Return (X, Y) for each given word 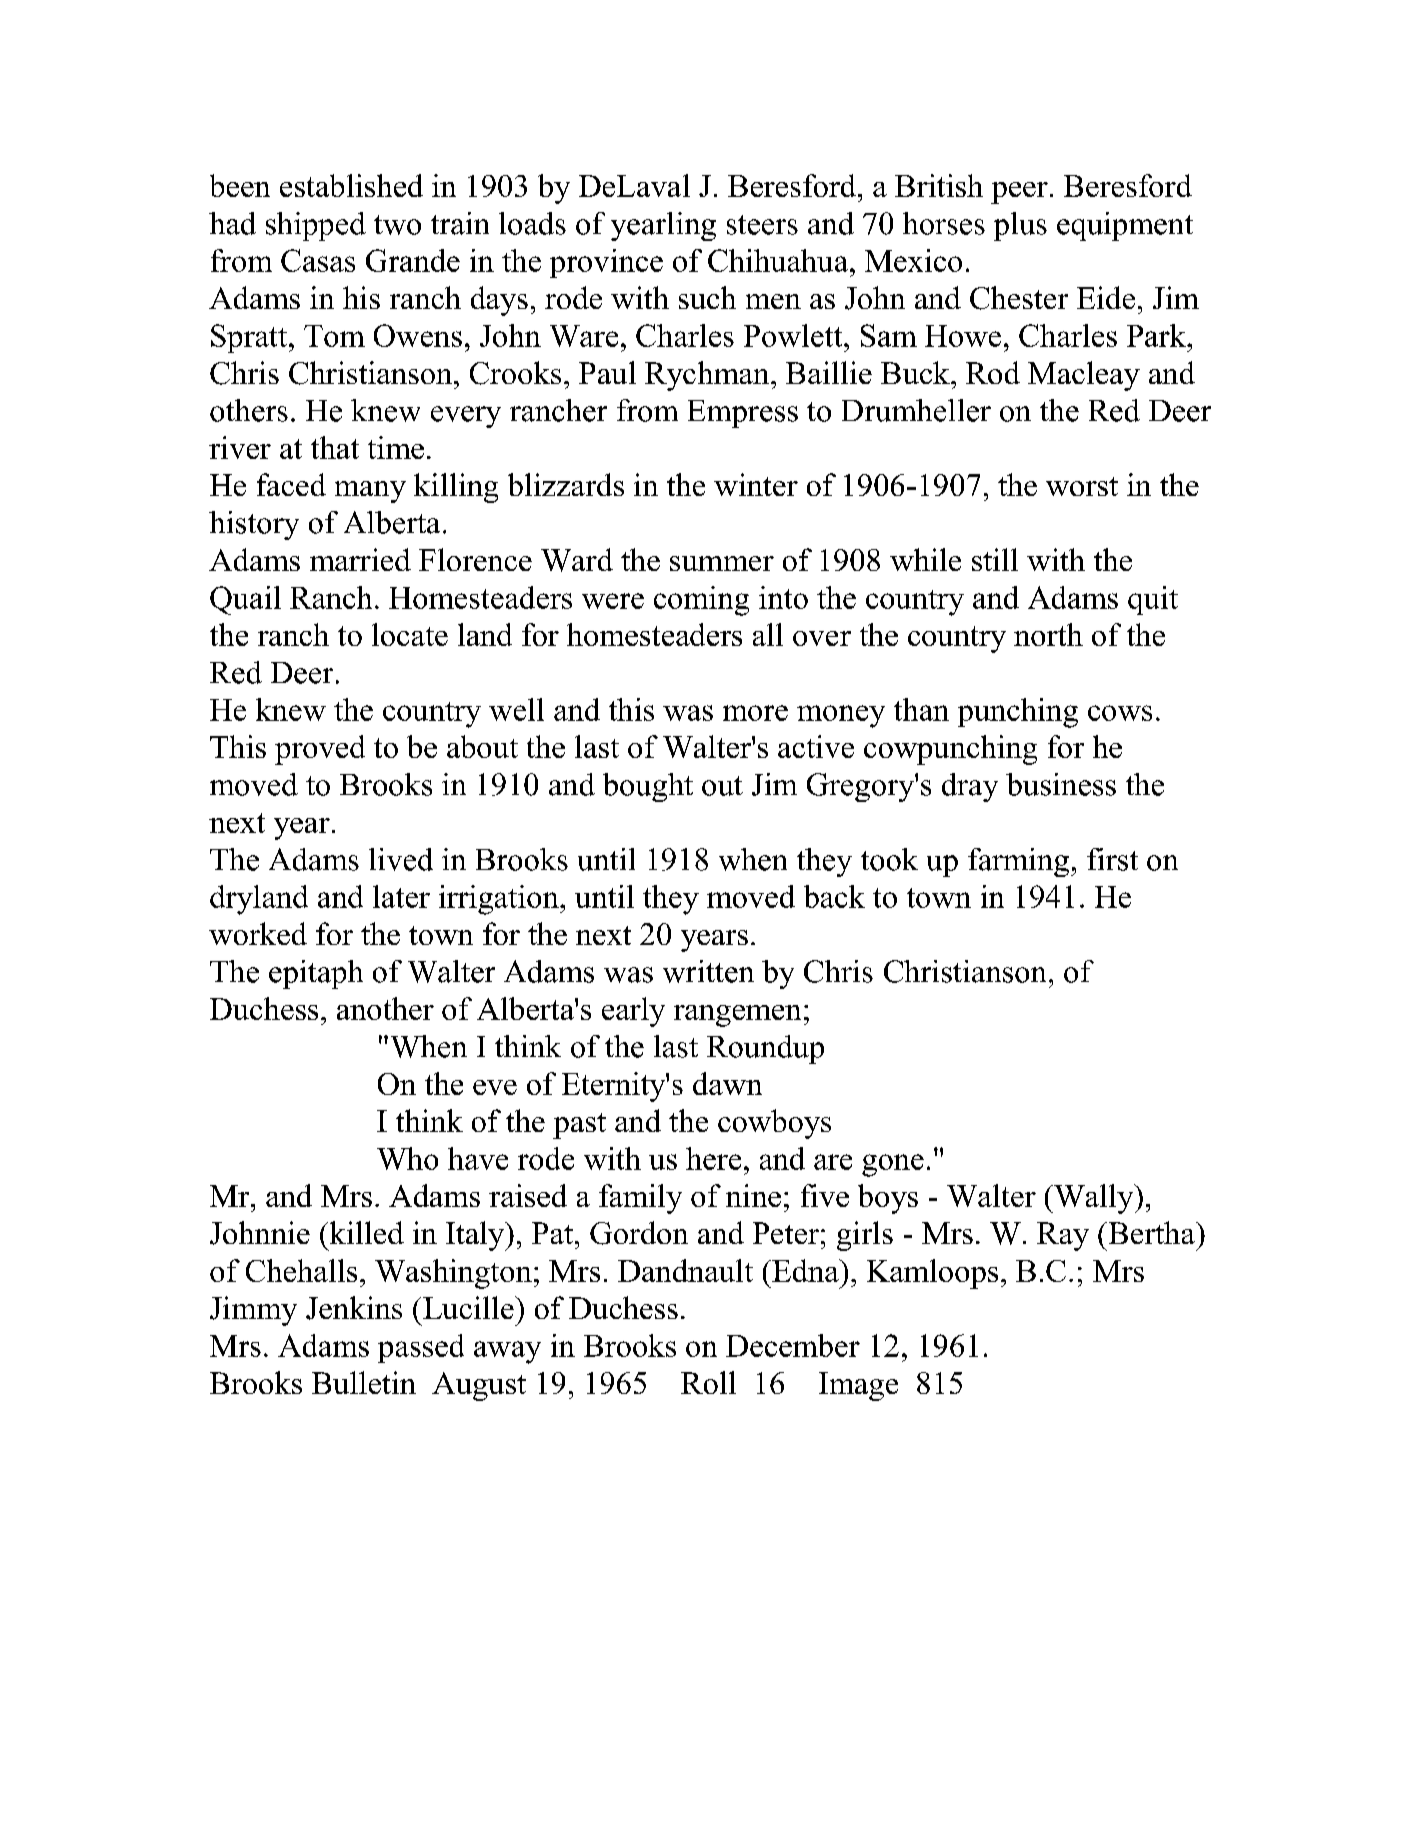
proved (320, 750)
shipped (316, 226)
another (385, 1008)
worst (1082, 486)
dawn (727, 1083)
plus (1020, 226)
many (370, 492)
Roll (708, 1382)
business (1061, 784)
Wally (1094, 1199)
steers (762, 225)
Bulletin (364, 1382)
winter (756, 484)
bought (648, 787)
